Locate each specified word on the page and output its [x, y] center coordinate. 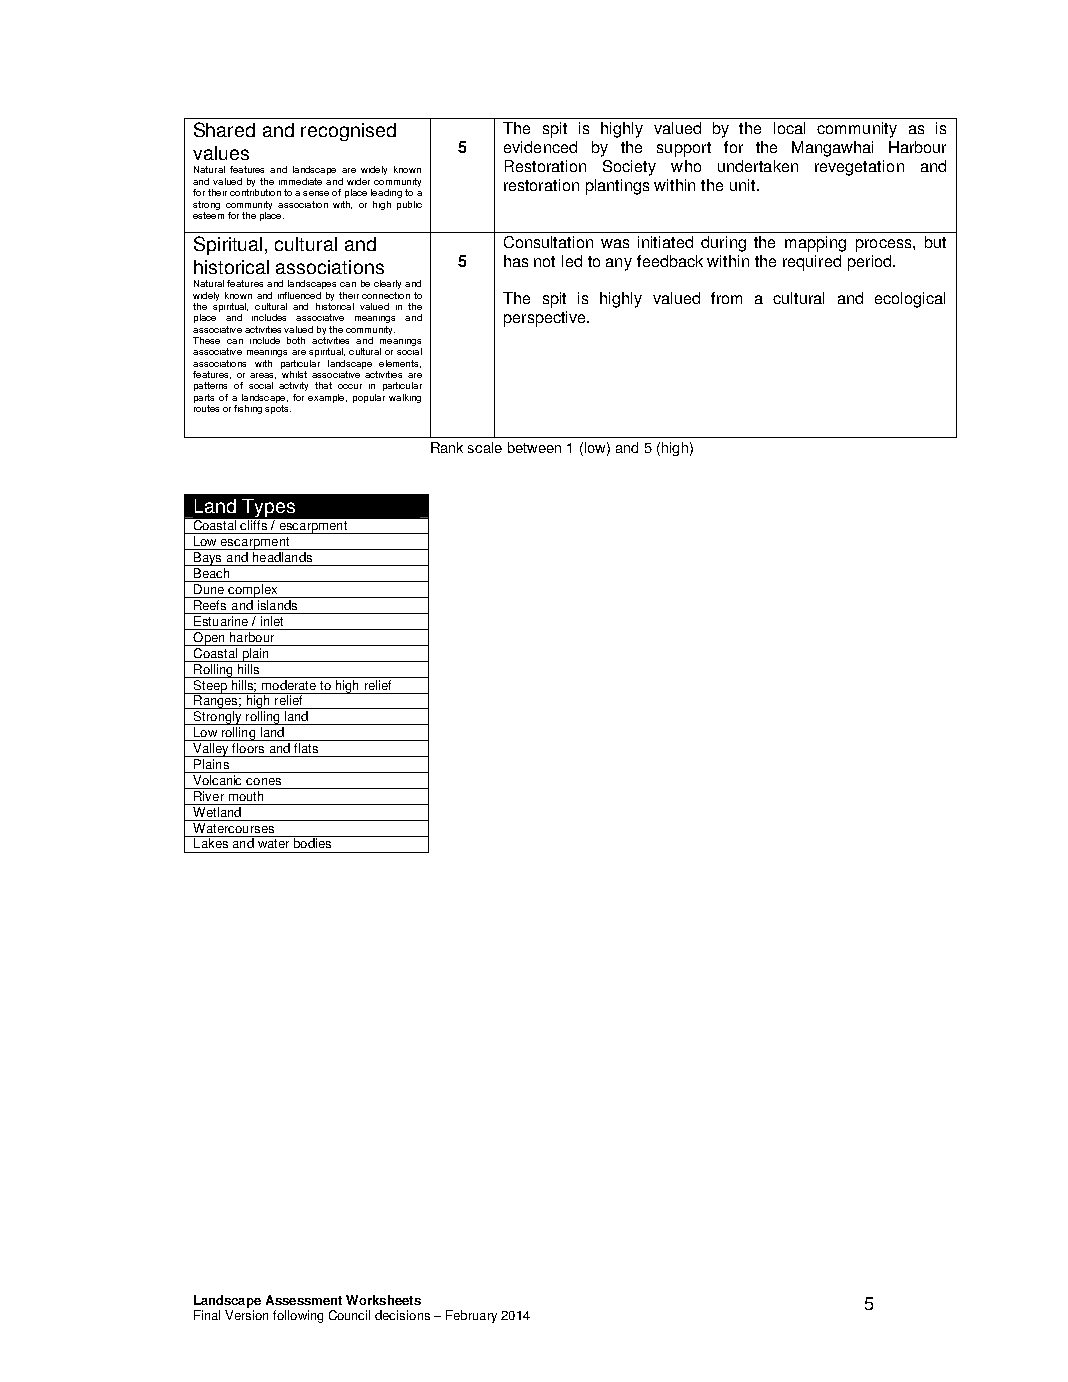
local [789, 128]
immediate [300, 181]
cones [263, 781]
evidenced [540, 147]
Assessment [304, 1300]
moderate [289, 683]
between [534, 447]
